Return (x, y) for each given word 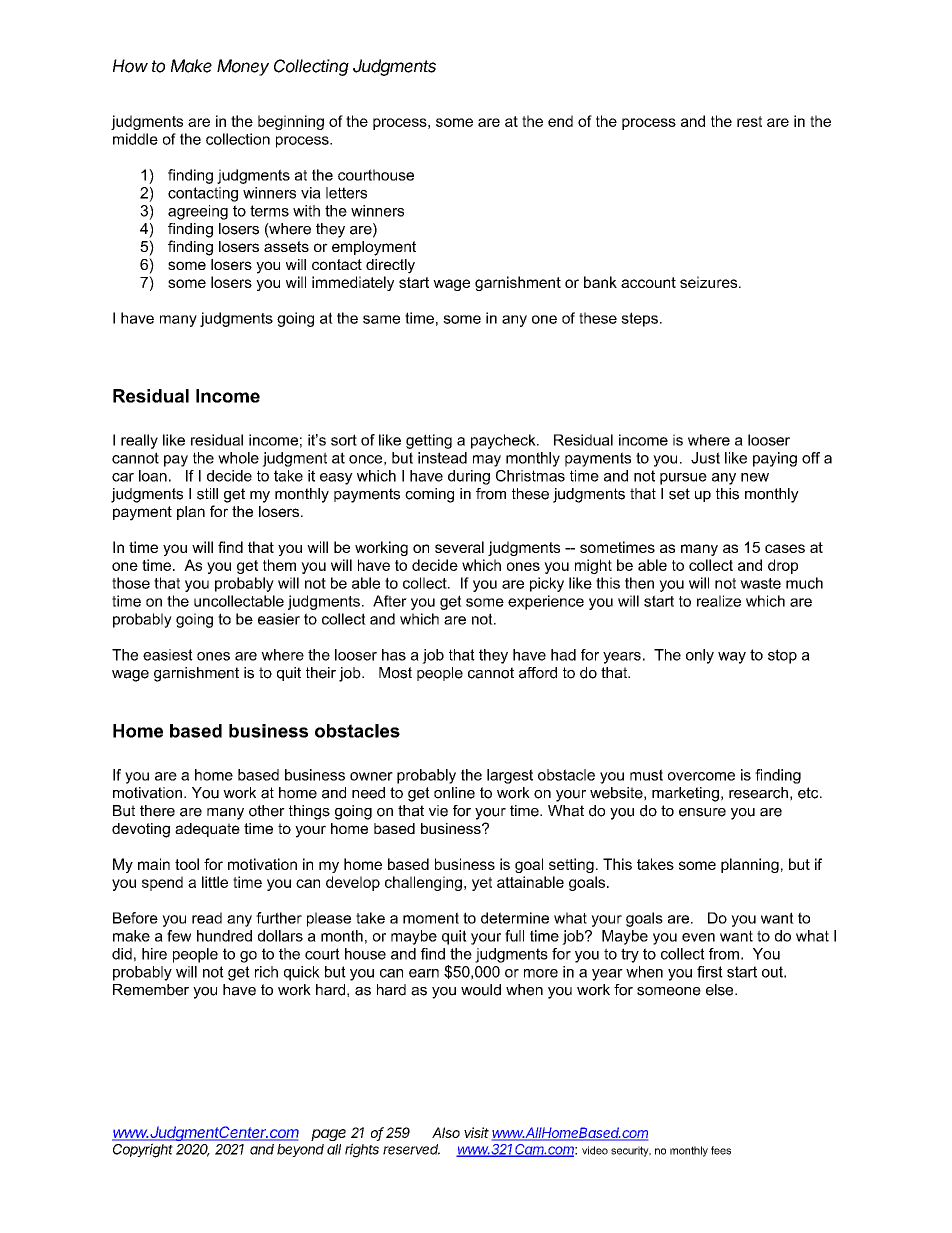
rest (749, 121)
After (390, 601)
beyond (300, 1150)
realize (719, 601)
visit (476, 1132)
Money (243, 67)
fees (721, 1150)
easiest (168, 655)
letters (346, 193)
